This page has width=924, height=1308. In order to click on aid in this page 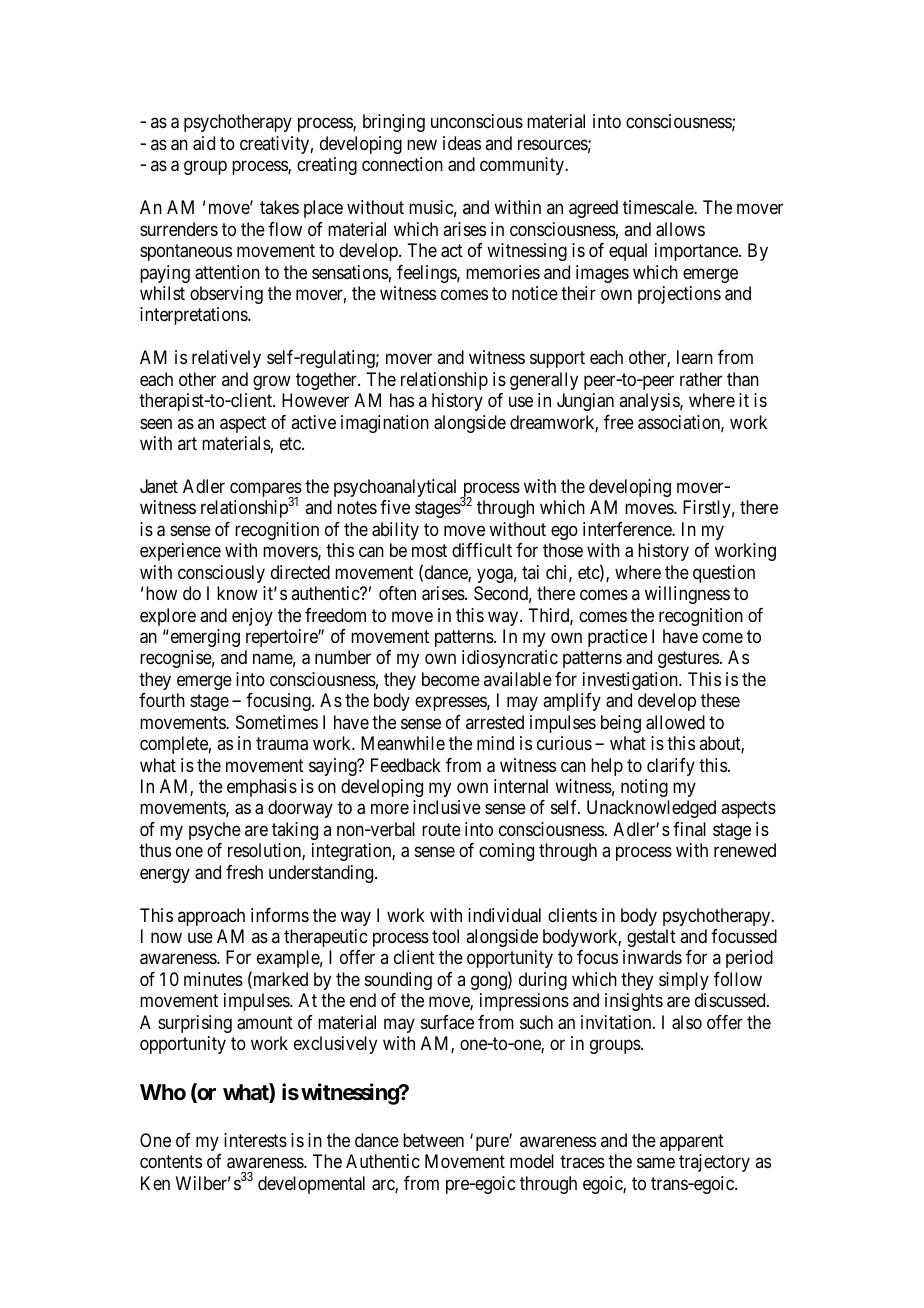, I will do `click(204, 143)`.
